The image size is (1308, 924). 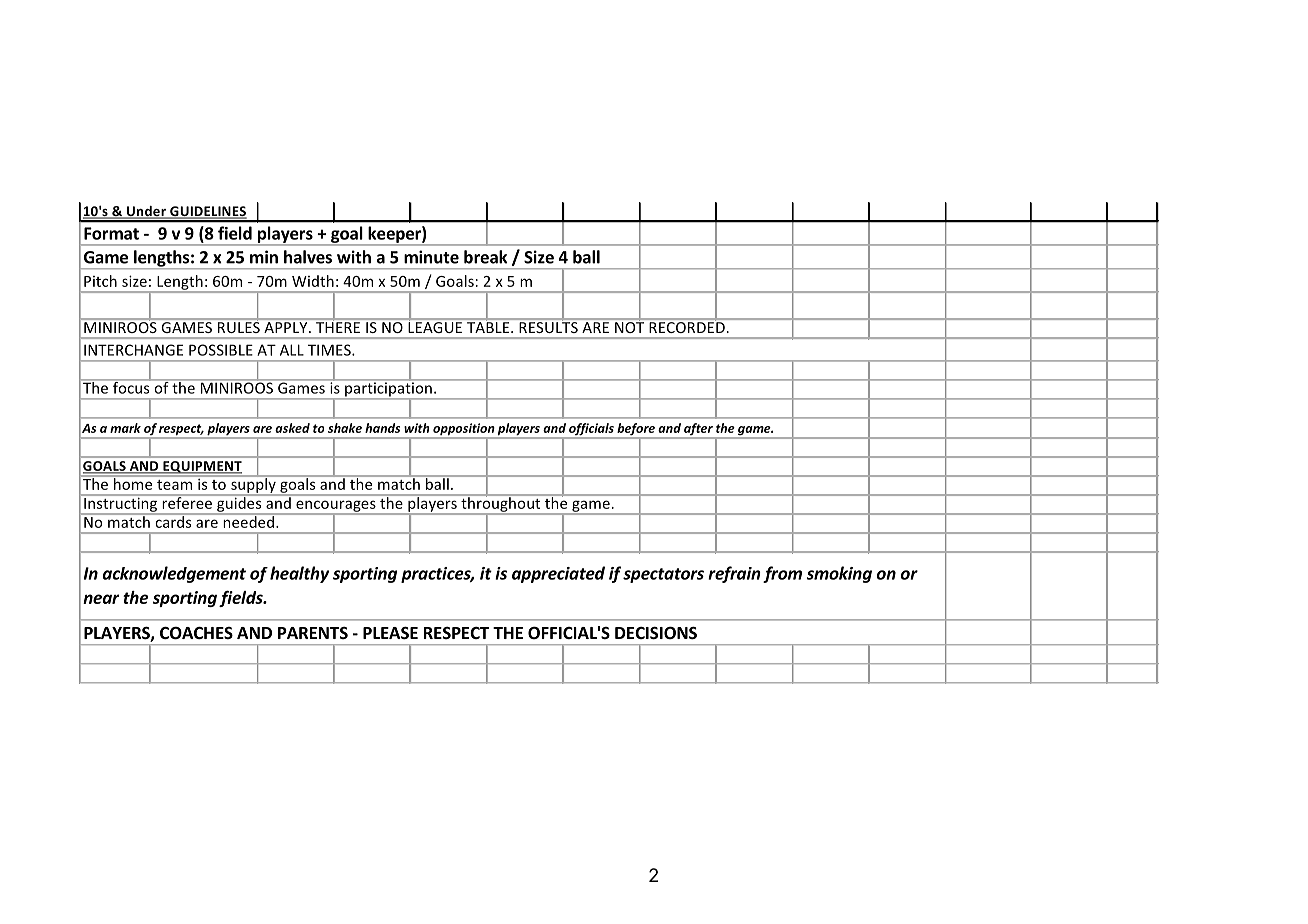 I want to click on minute, so click(x=431, y=257).
